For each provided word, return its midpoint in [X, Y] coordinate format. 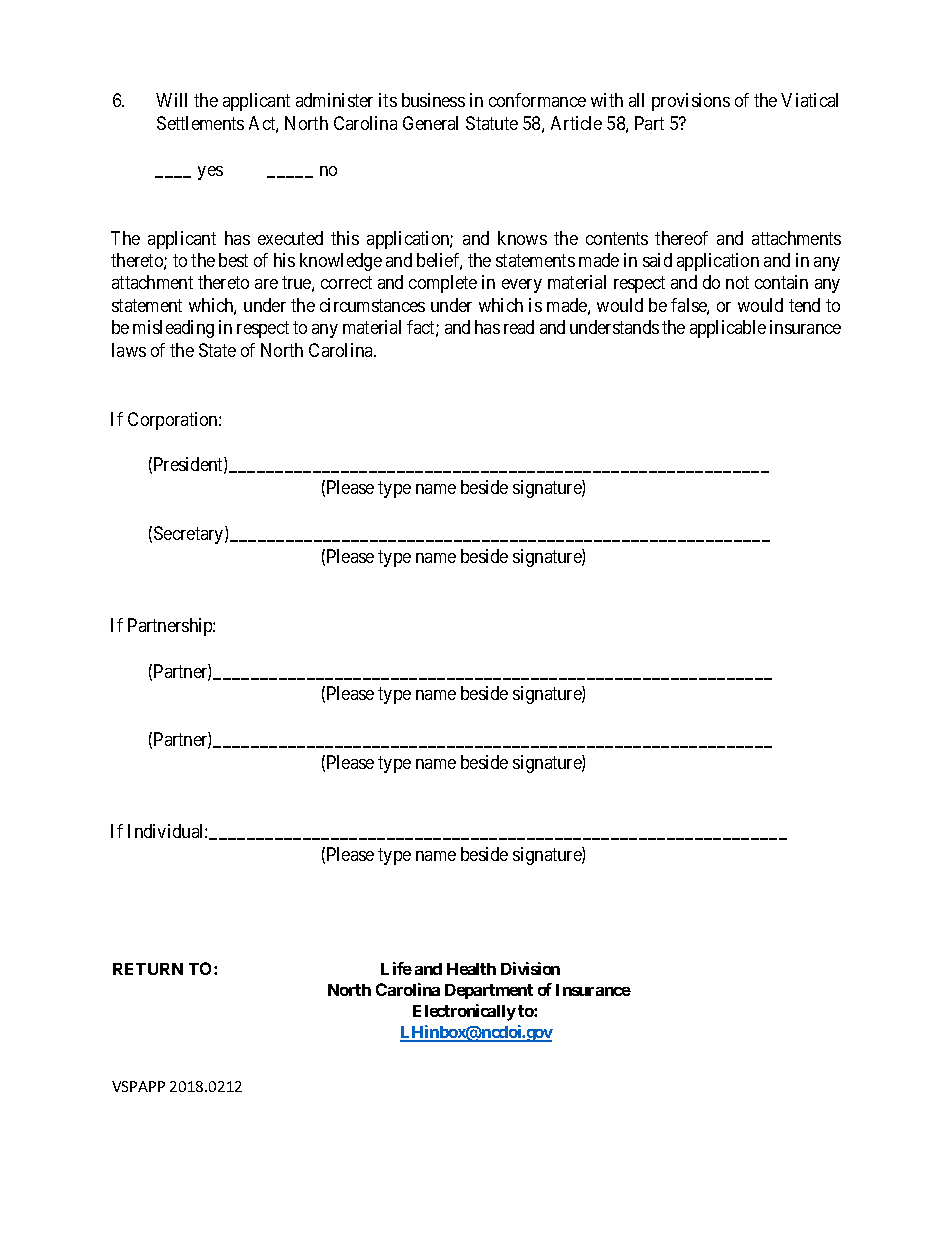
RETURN [148, 969]
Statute [492, 123]
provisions [691, 102]
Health [471, 969]
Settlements [200, 123]
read [519, 327]
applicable [728, 329]
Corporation [174, 421]
